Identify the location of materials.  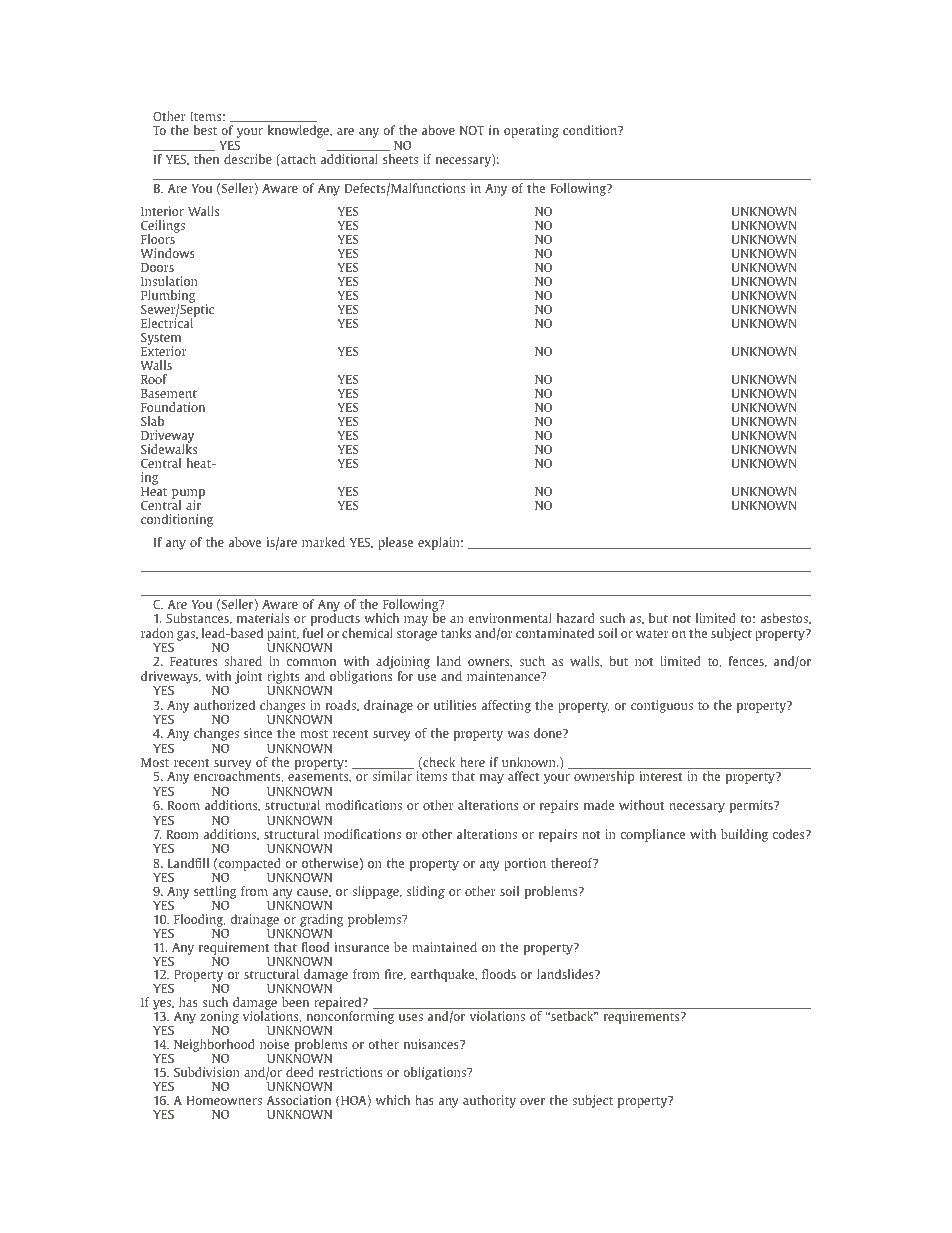
(263, 618).
